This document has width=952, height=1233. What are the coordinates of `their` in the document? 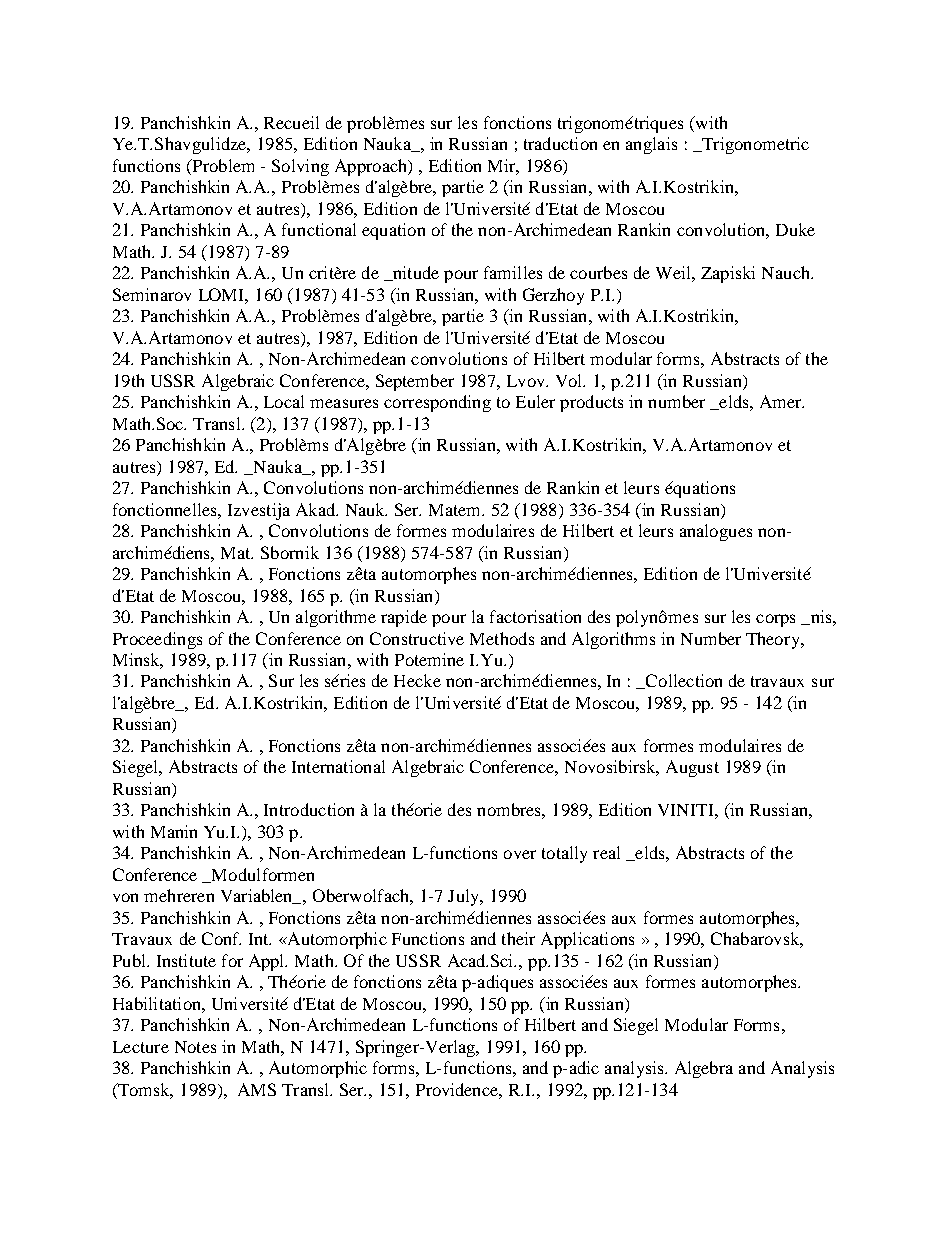 It's located at (518, 938).
